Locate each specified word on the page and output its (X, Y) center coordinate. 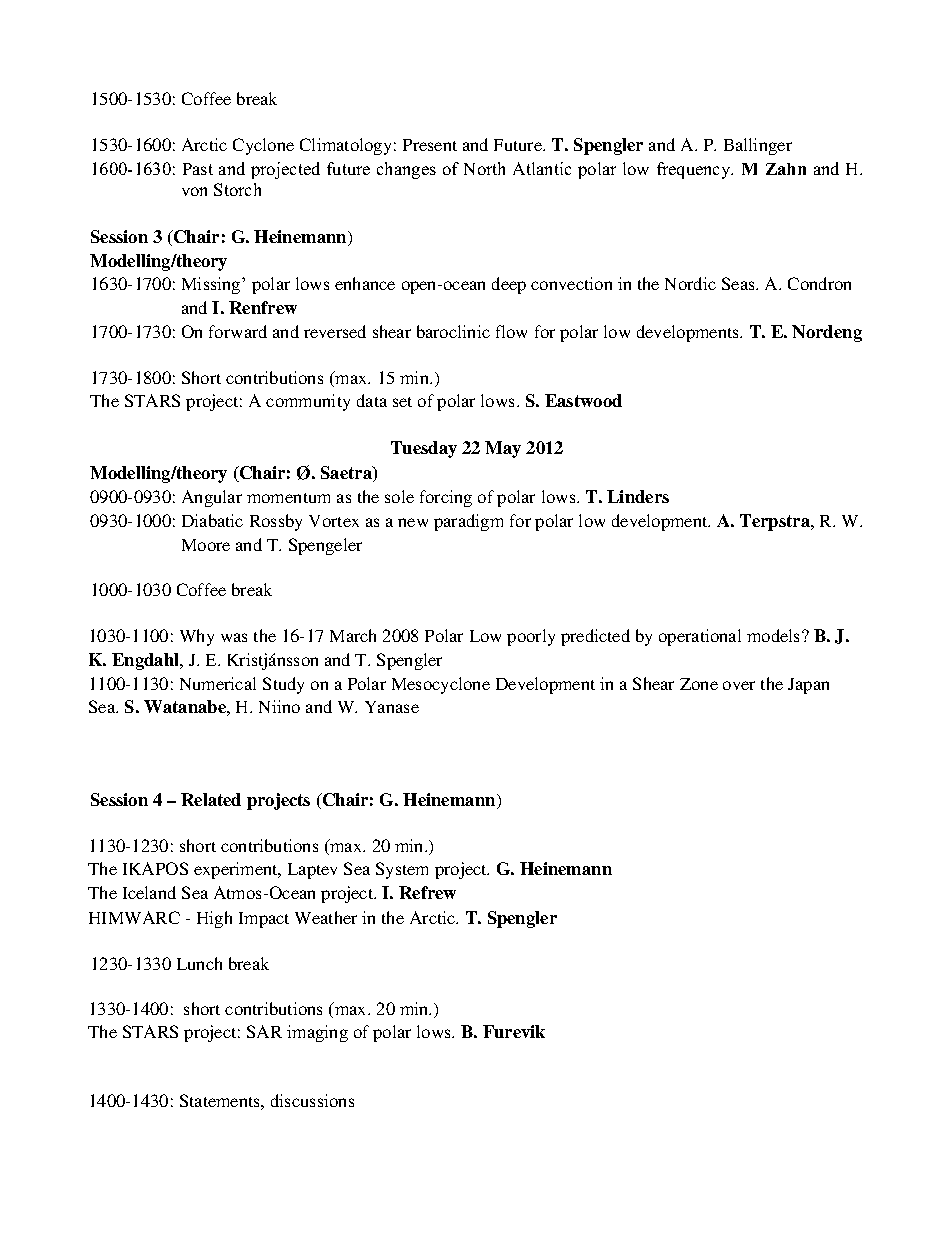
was (234, 637)
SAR (264, 1031)
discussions (312, 1100)
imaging (317, 1033)
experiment (237, 870)
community (308, 402)
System (402, 870)
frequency (695, 170)
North (484, 168)
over (739, 685)
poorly (531, 637)
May (503, 449)
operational (700, 637)
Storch (237, 189)
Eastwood (583, 400)
